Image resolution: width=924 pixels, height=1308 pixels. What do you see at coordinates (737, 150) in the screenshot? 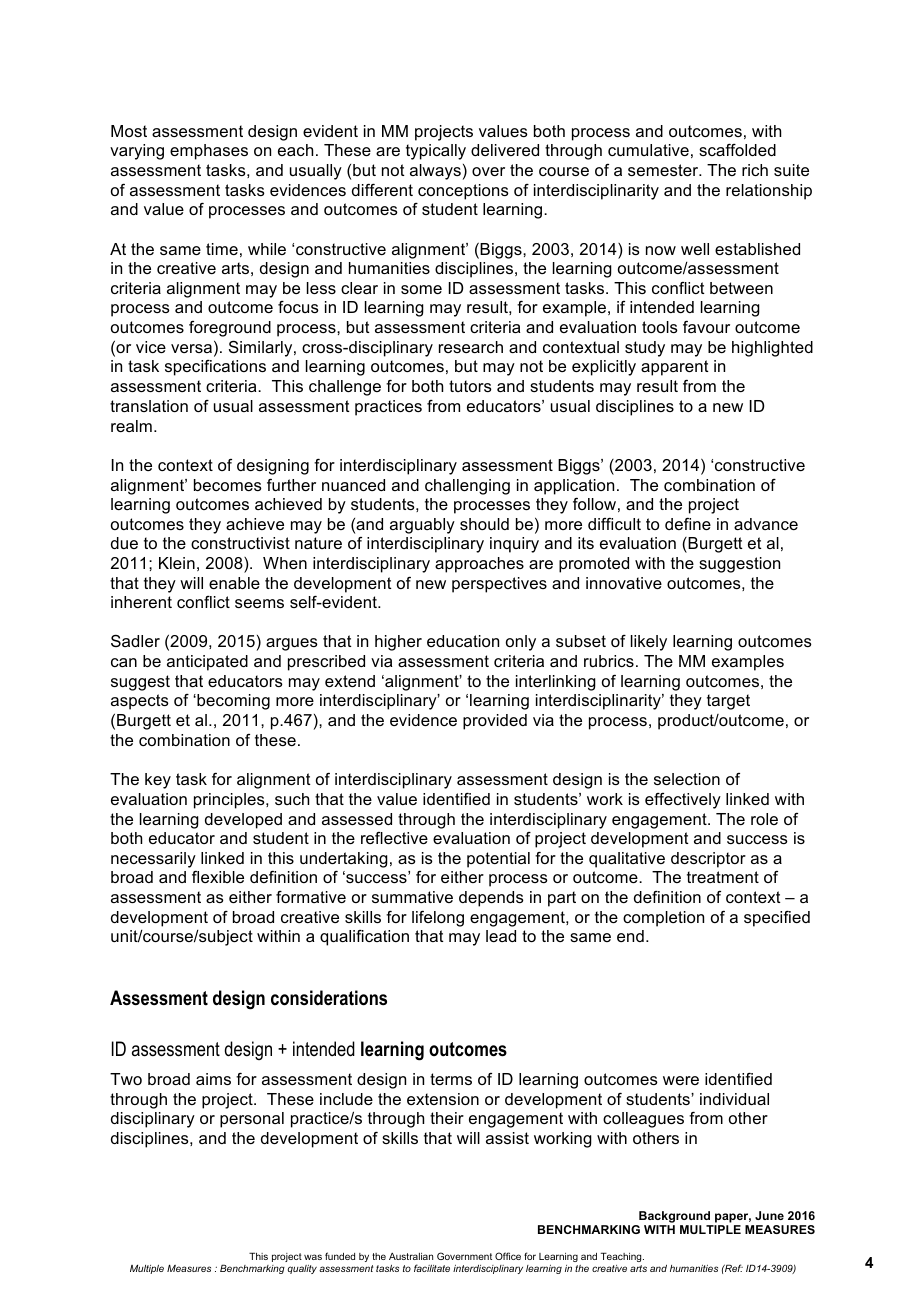
I see `scaffolded` at bounding box center [737, 150].
